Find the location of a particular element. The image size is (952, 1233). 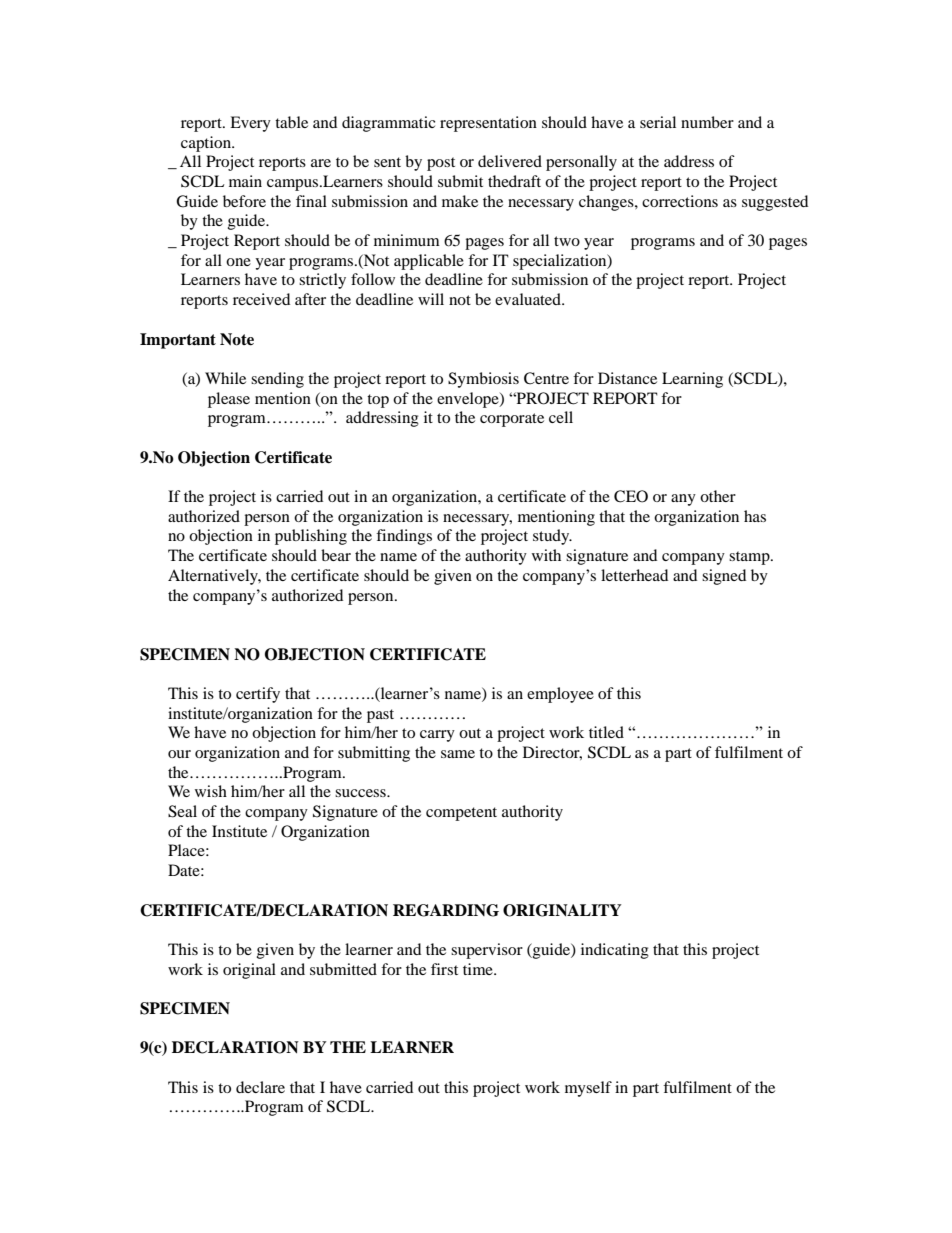

declare is located at coordinates (260, 1087).
